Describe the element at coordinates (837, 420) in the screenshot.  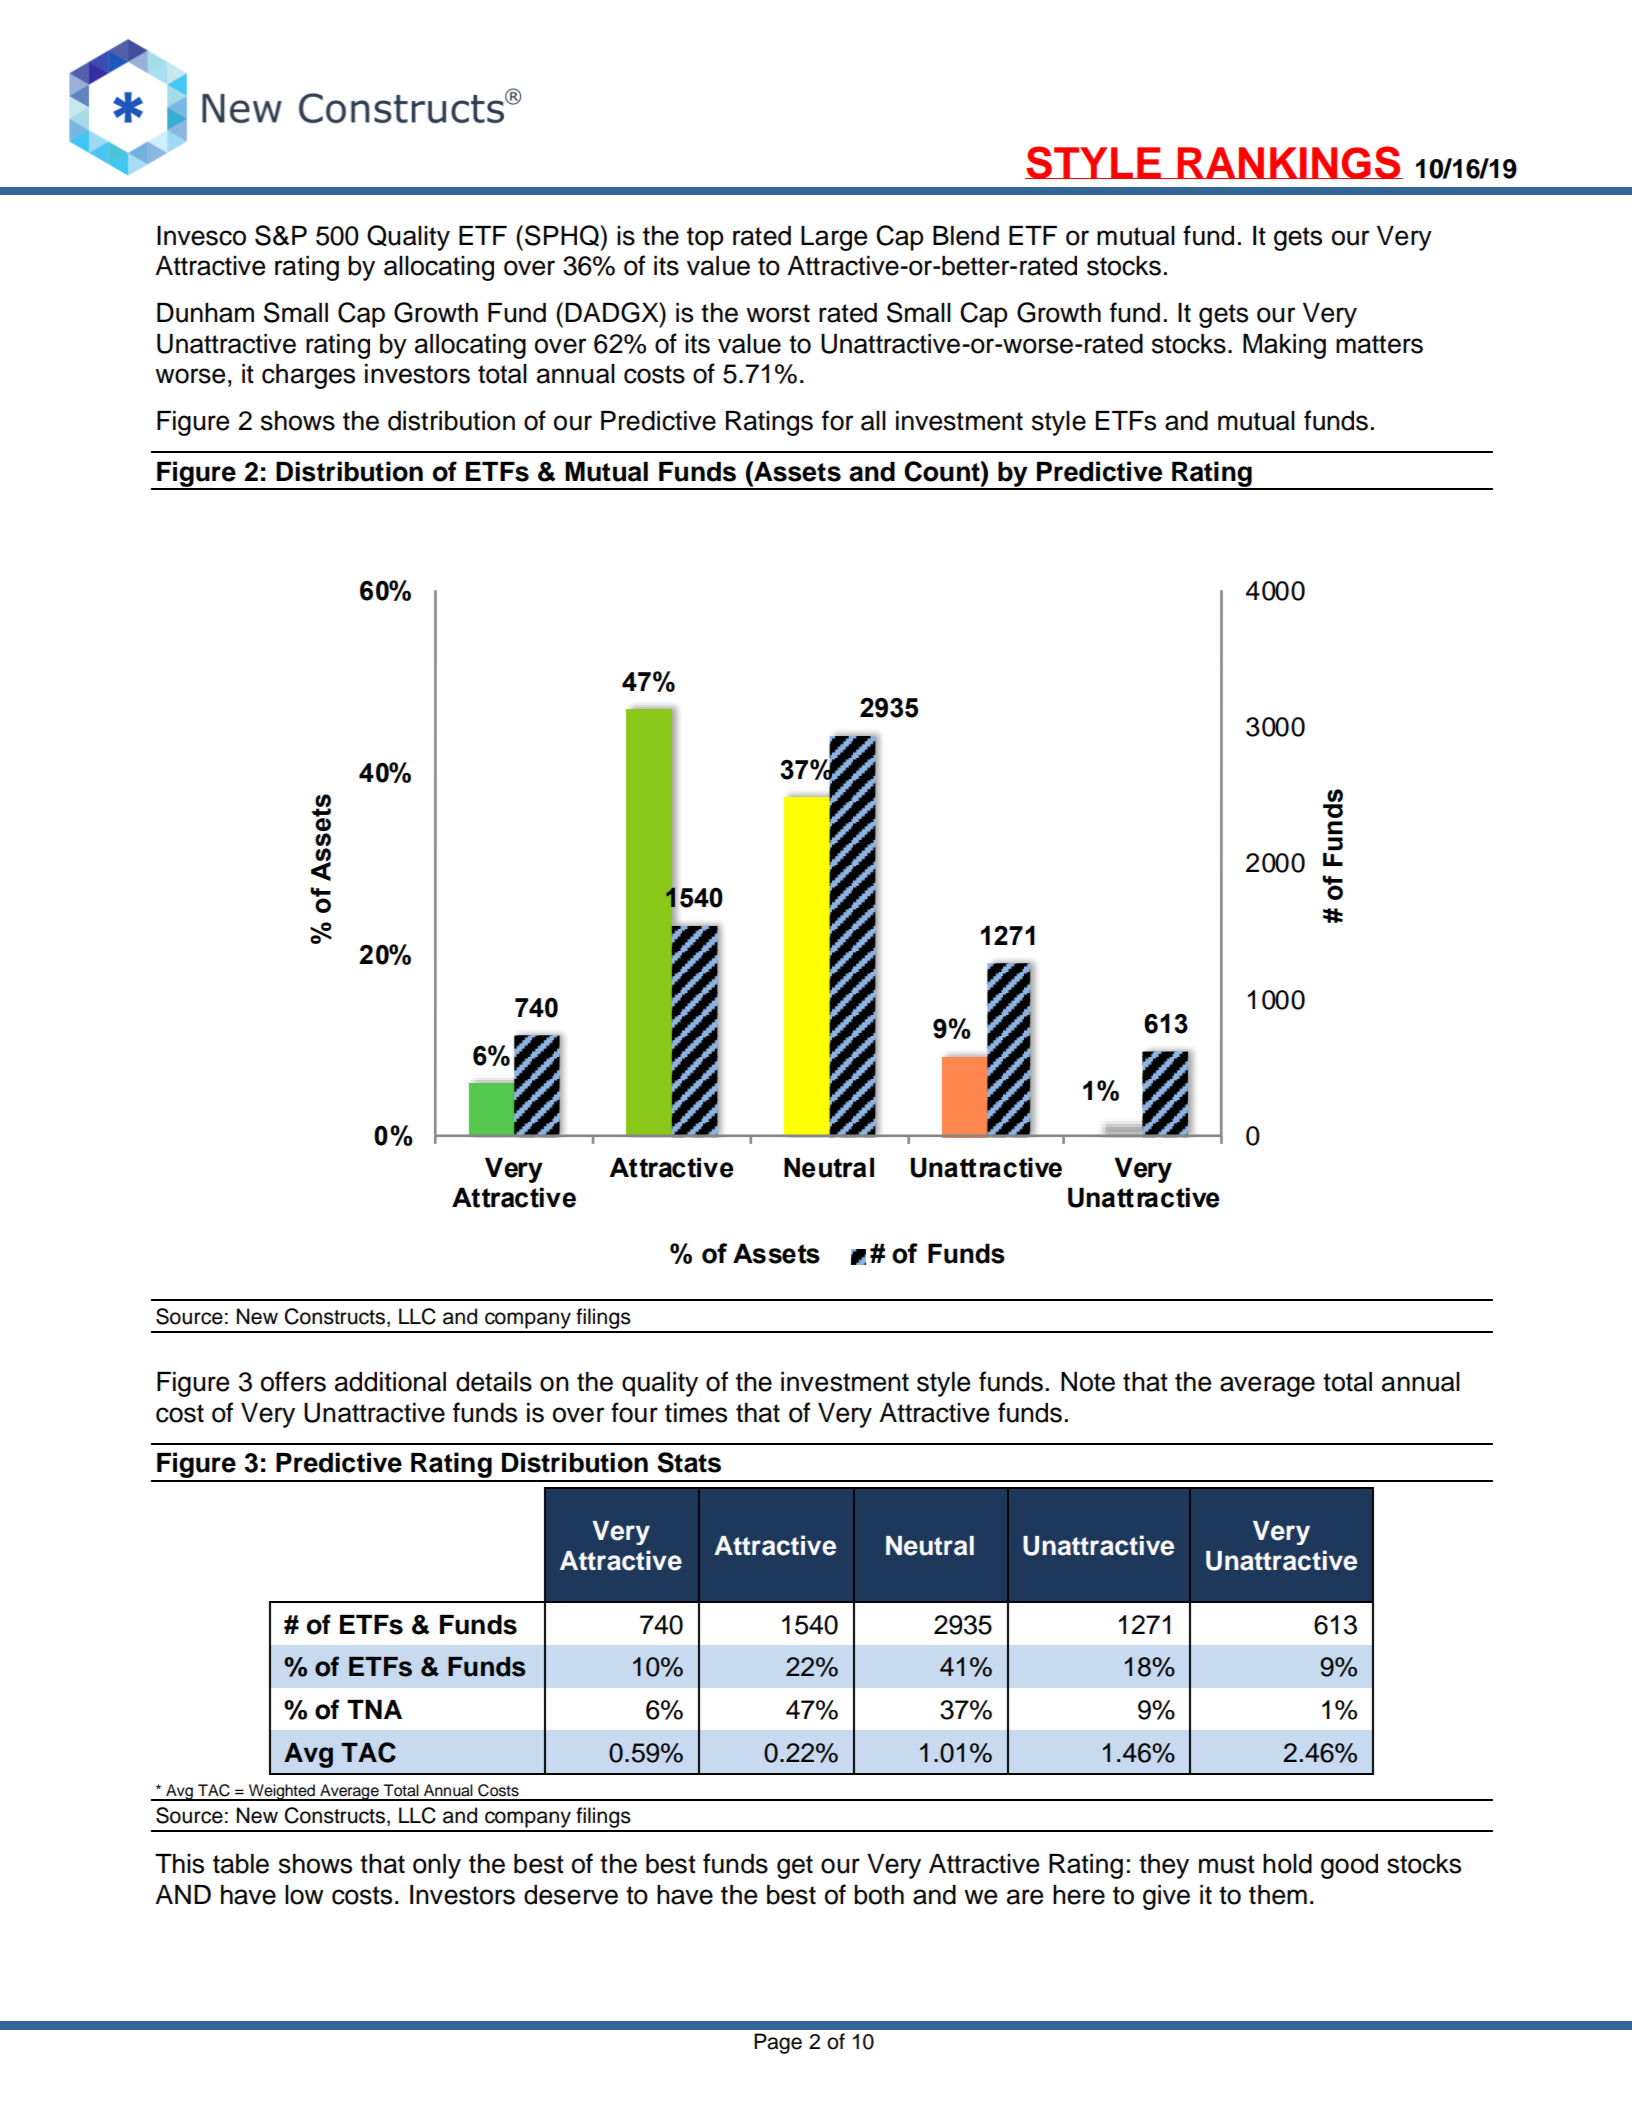
I see `for` at that location.
